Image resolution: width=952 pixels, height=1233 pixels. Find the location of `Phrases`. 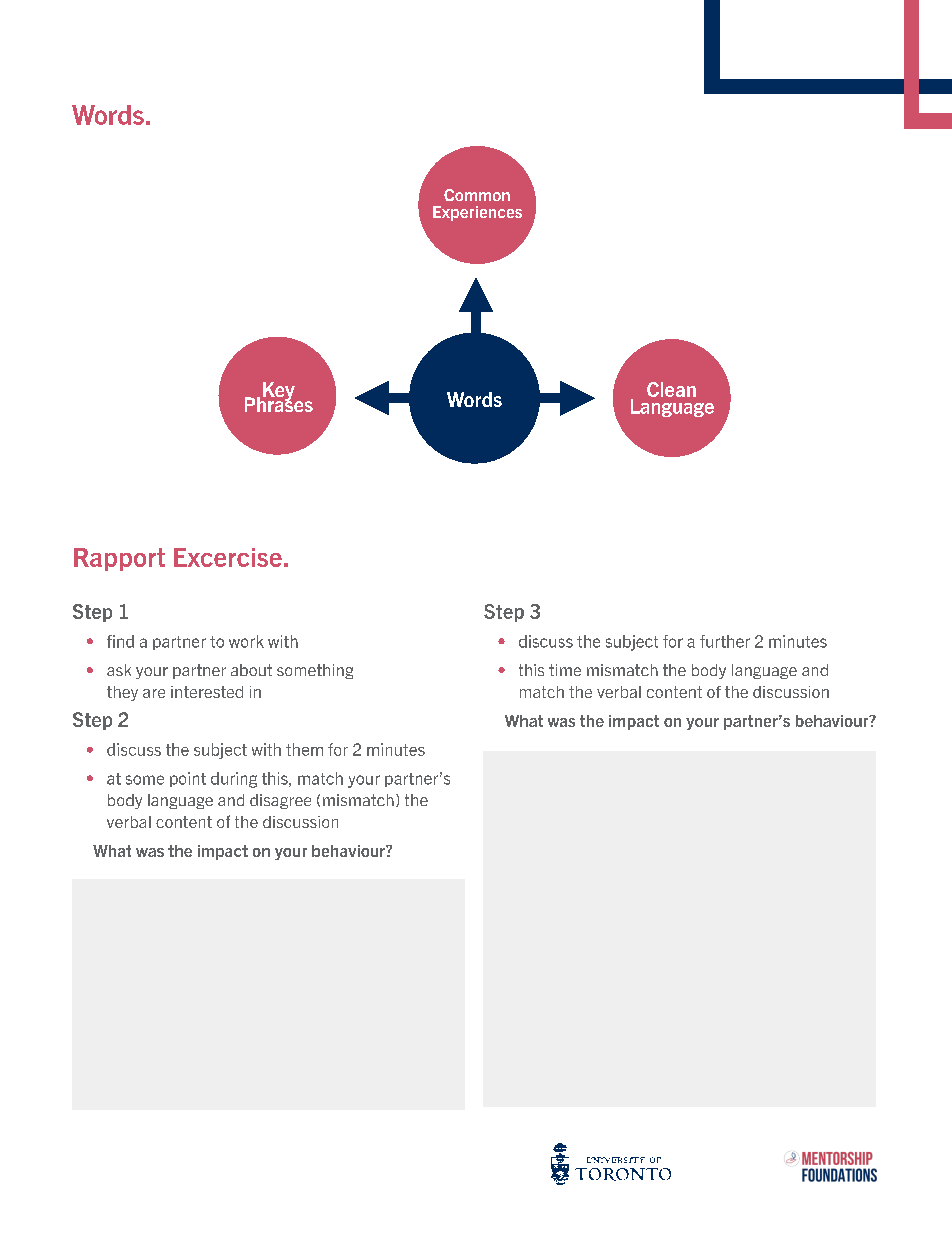

Phrases is located at coordinates (279, 403).
